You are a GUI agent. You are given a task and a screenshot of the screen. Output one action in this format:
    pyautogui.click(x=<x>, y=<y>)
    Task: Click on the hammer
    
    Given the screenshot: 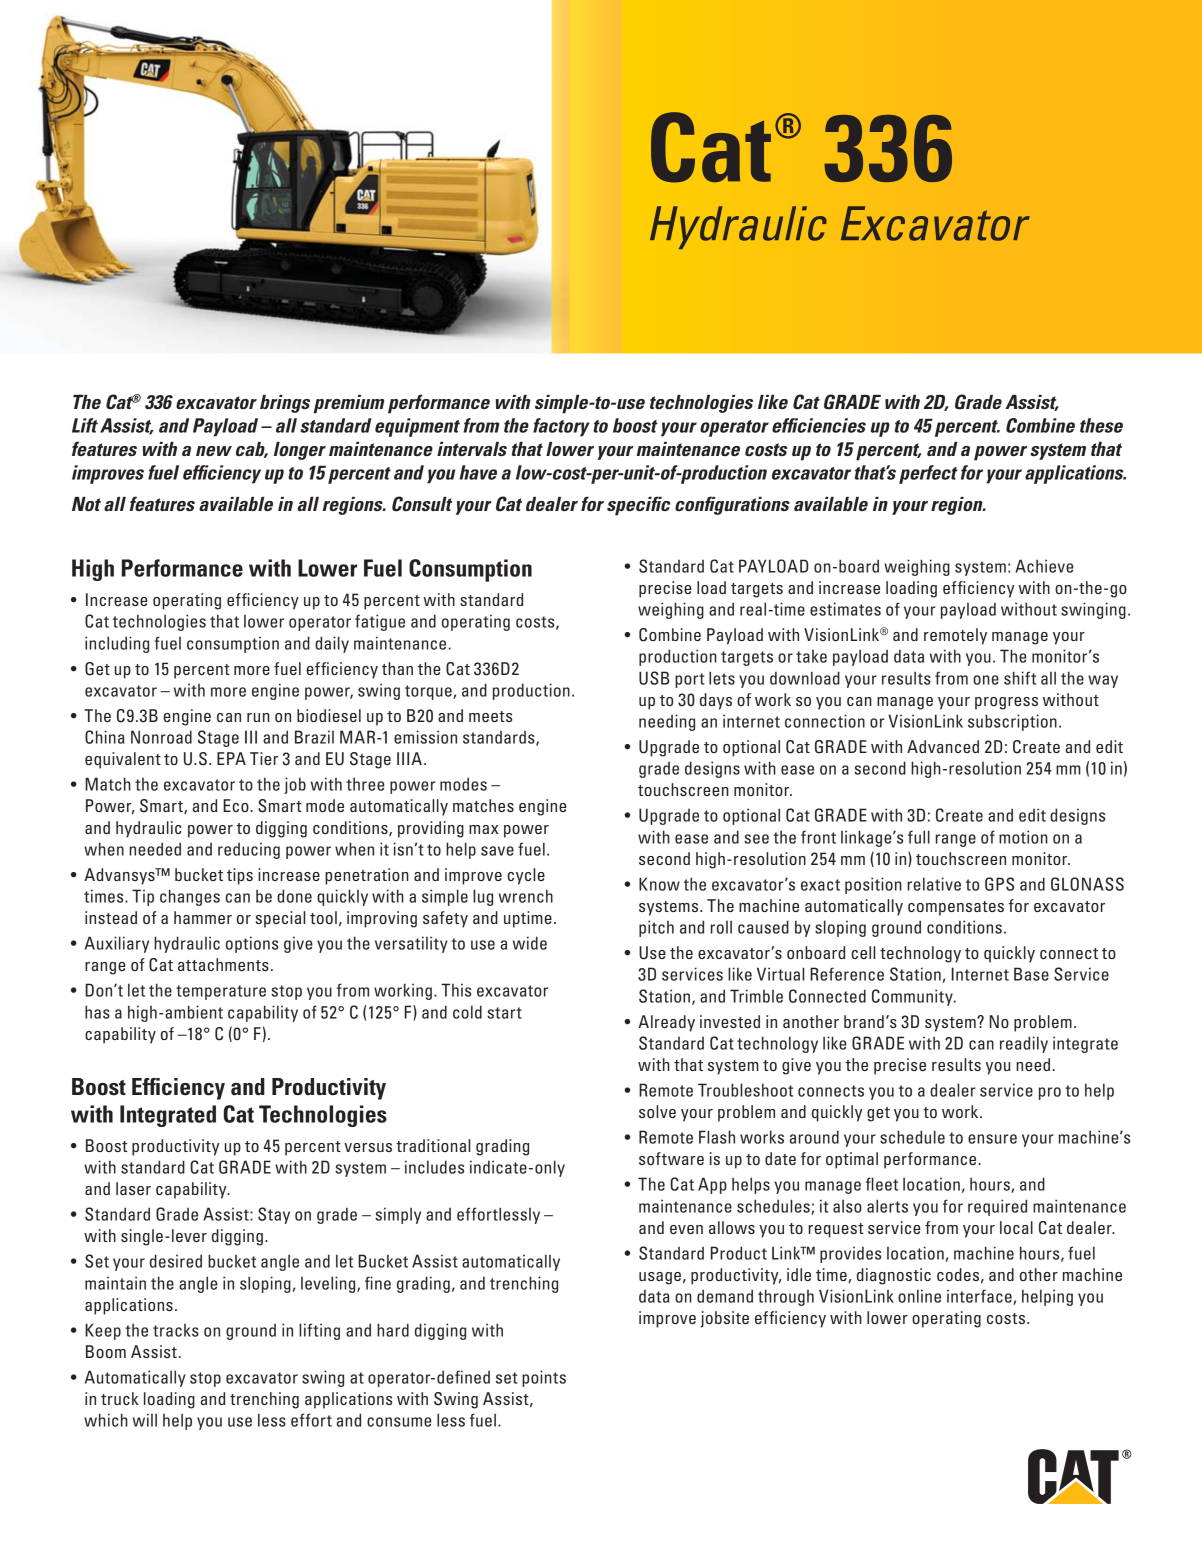 What is the action you would take?
    pyautogui.click(x=203, y=917)
